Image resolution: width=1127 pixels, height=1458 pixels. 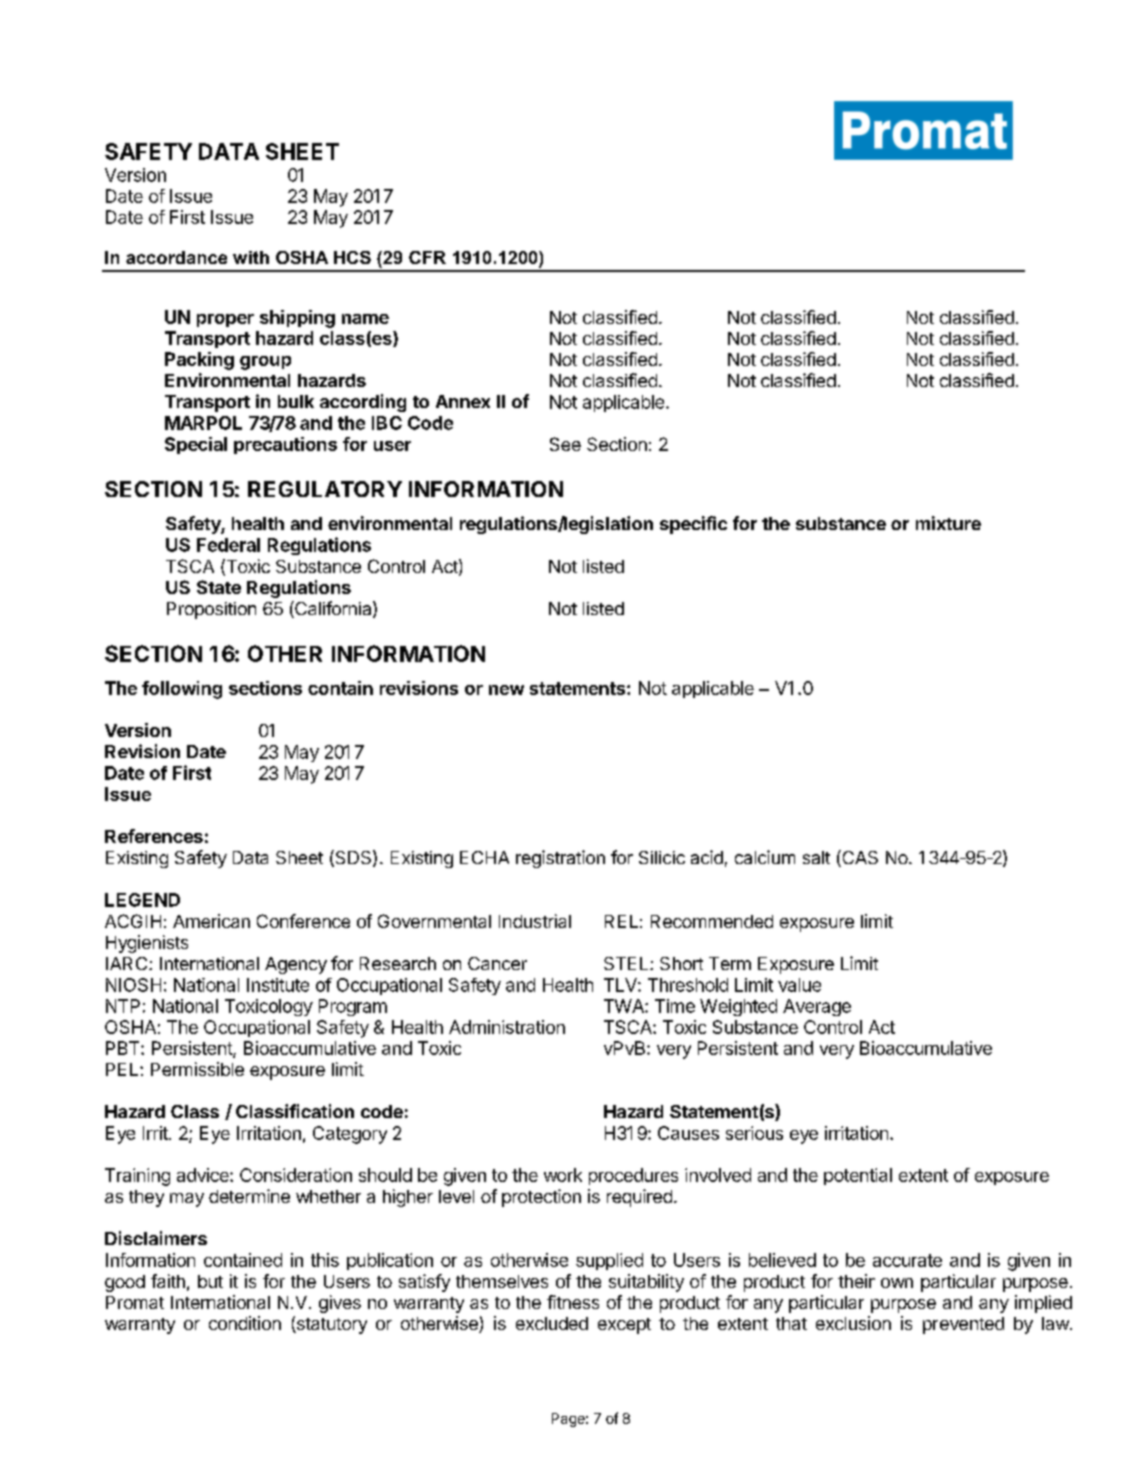 What do you see at coordinates (154, 836) in the screenshot?
I see `References` at bounding box center [154, 836].
